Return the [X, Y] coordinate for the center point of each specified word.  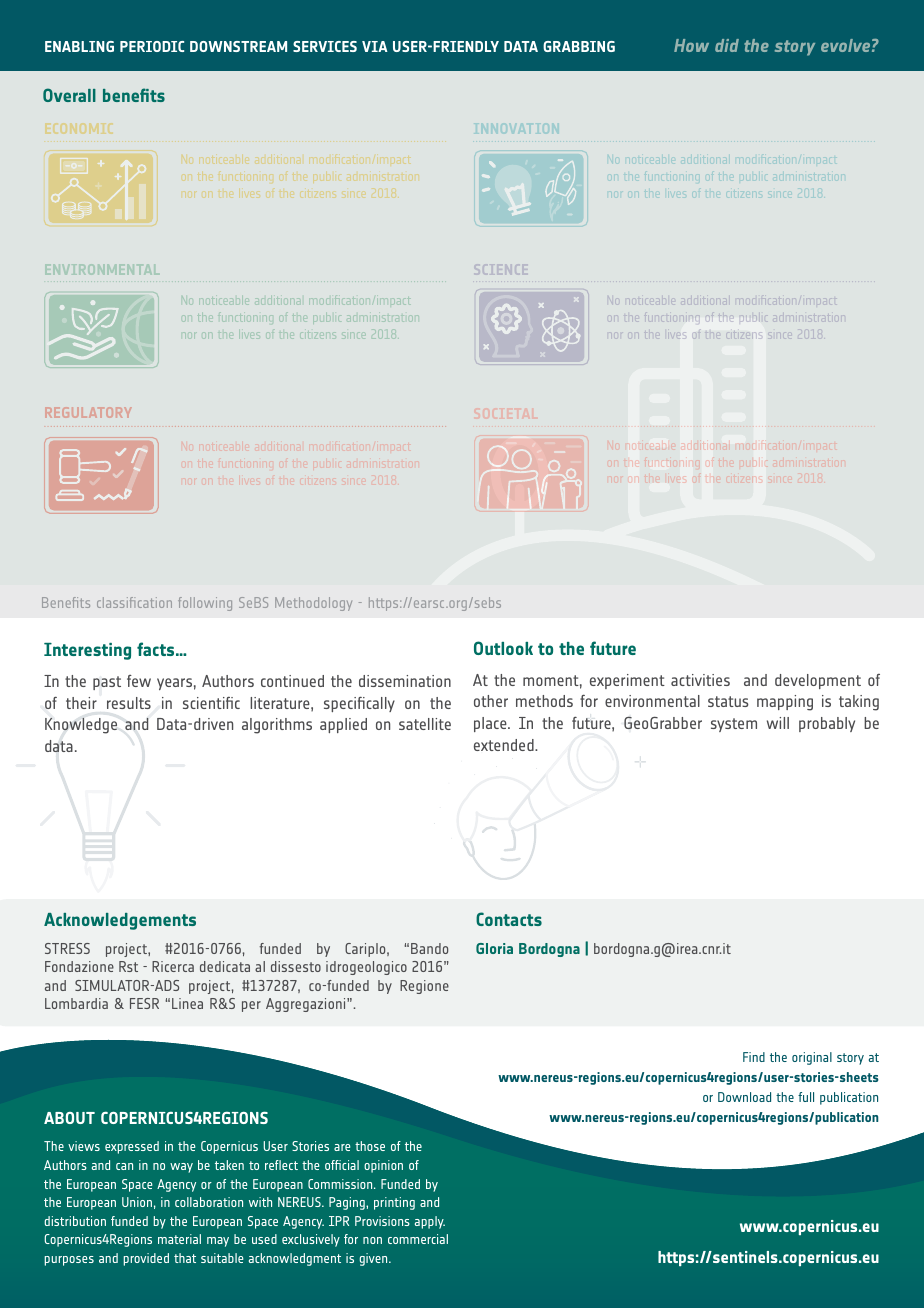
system [734, 725]
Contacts [509, 919]
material [179, 1239]
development [818, 681]
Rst [128, 966]
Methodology [313, 604]
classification [134, 602]
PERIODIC [152, 46]
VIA [375, 46]
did [727, 45]
